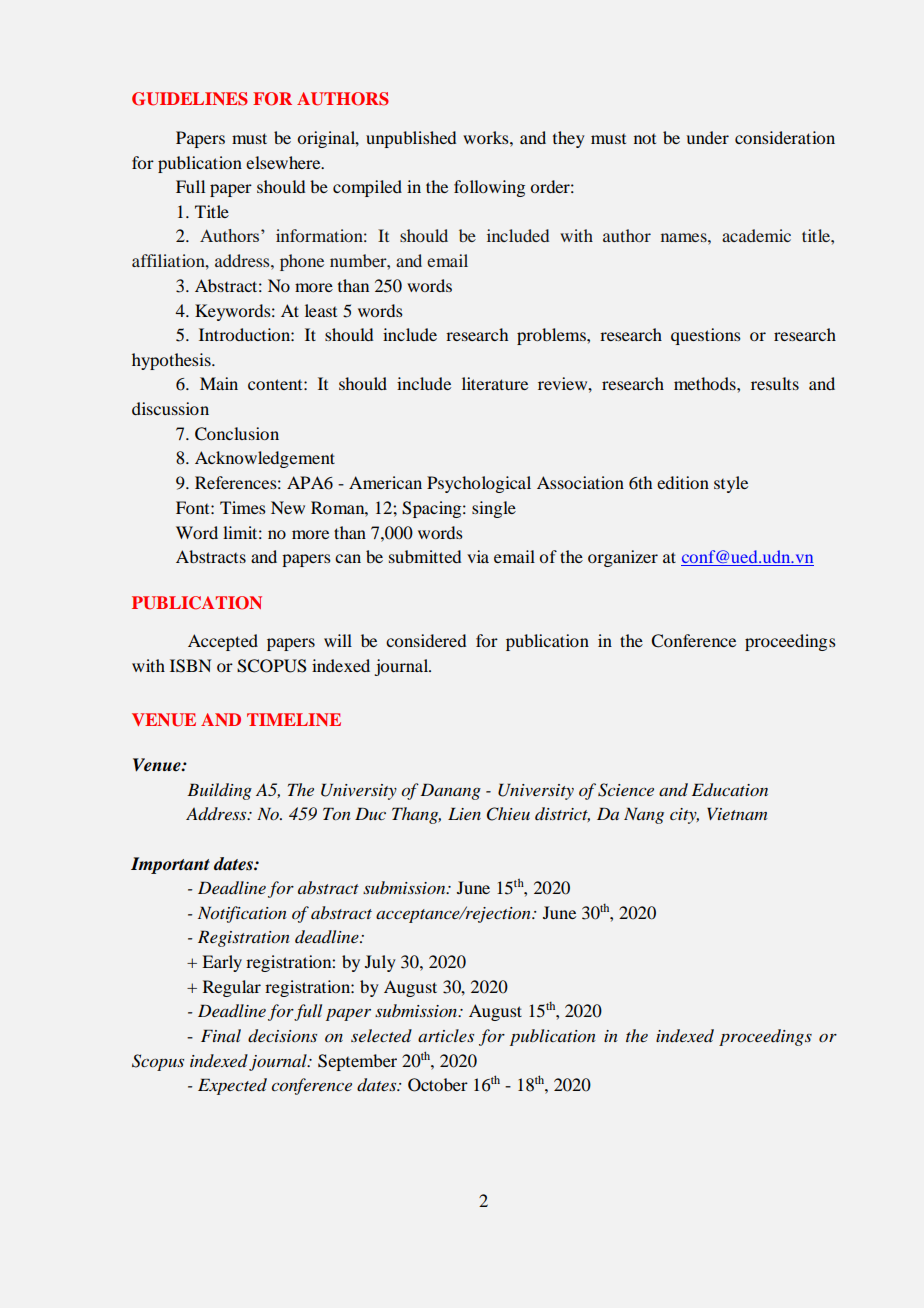 Image resolution: width=924 pixels, height=1308 pixels. Describe the element at coordinates (478, 556) in the screenshot. I see `via` at that location.
